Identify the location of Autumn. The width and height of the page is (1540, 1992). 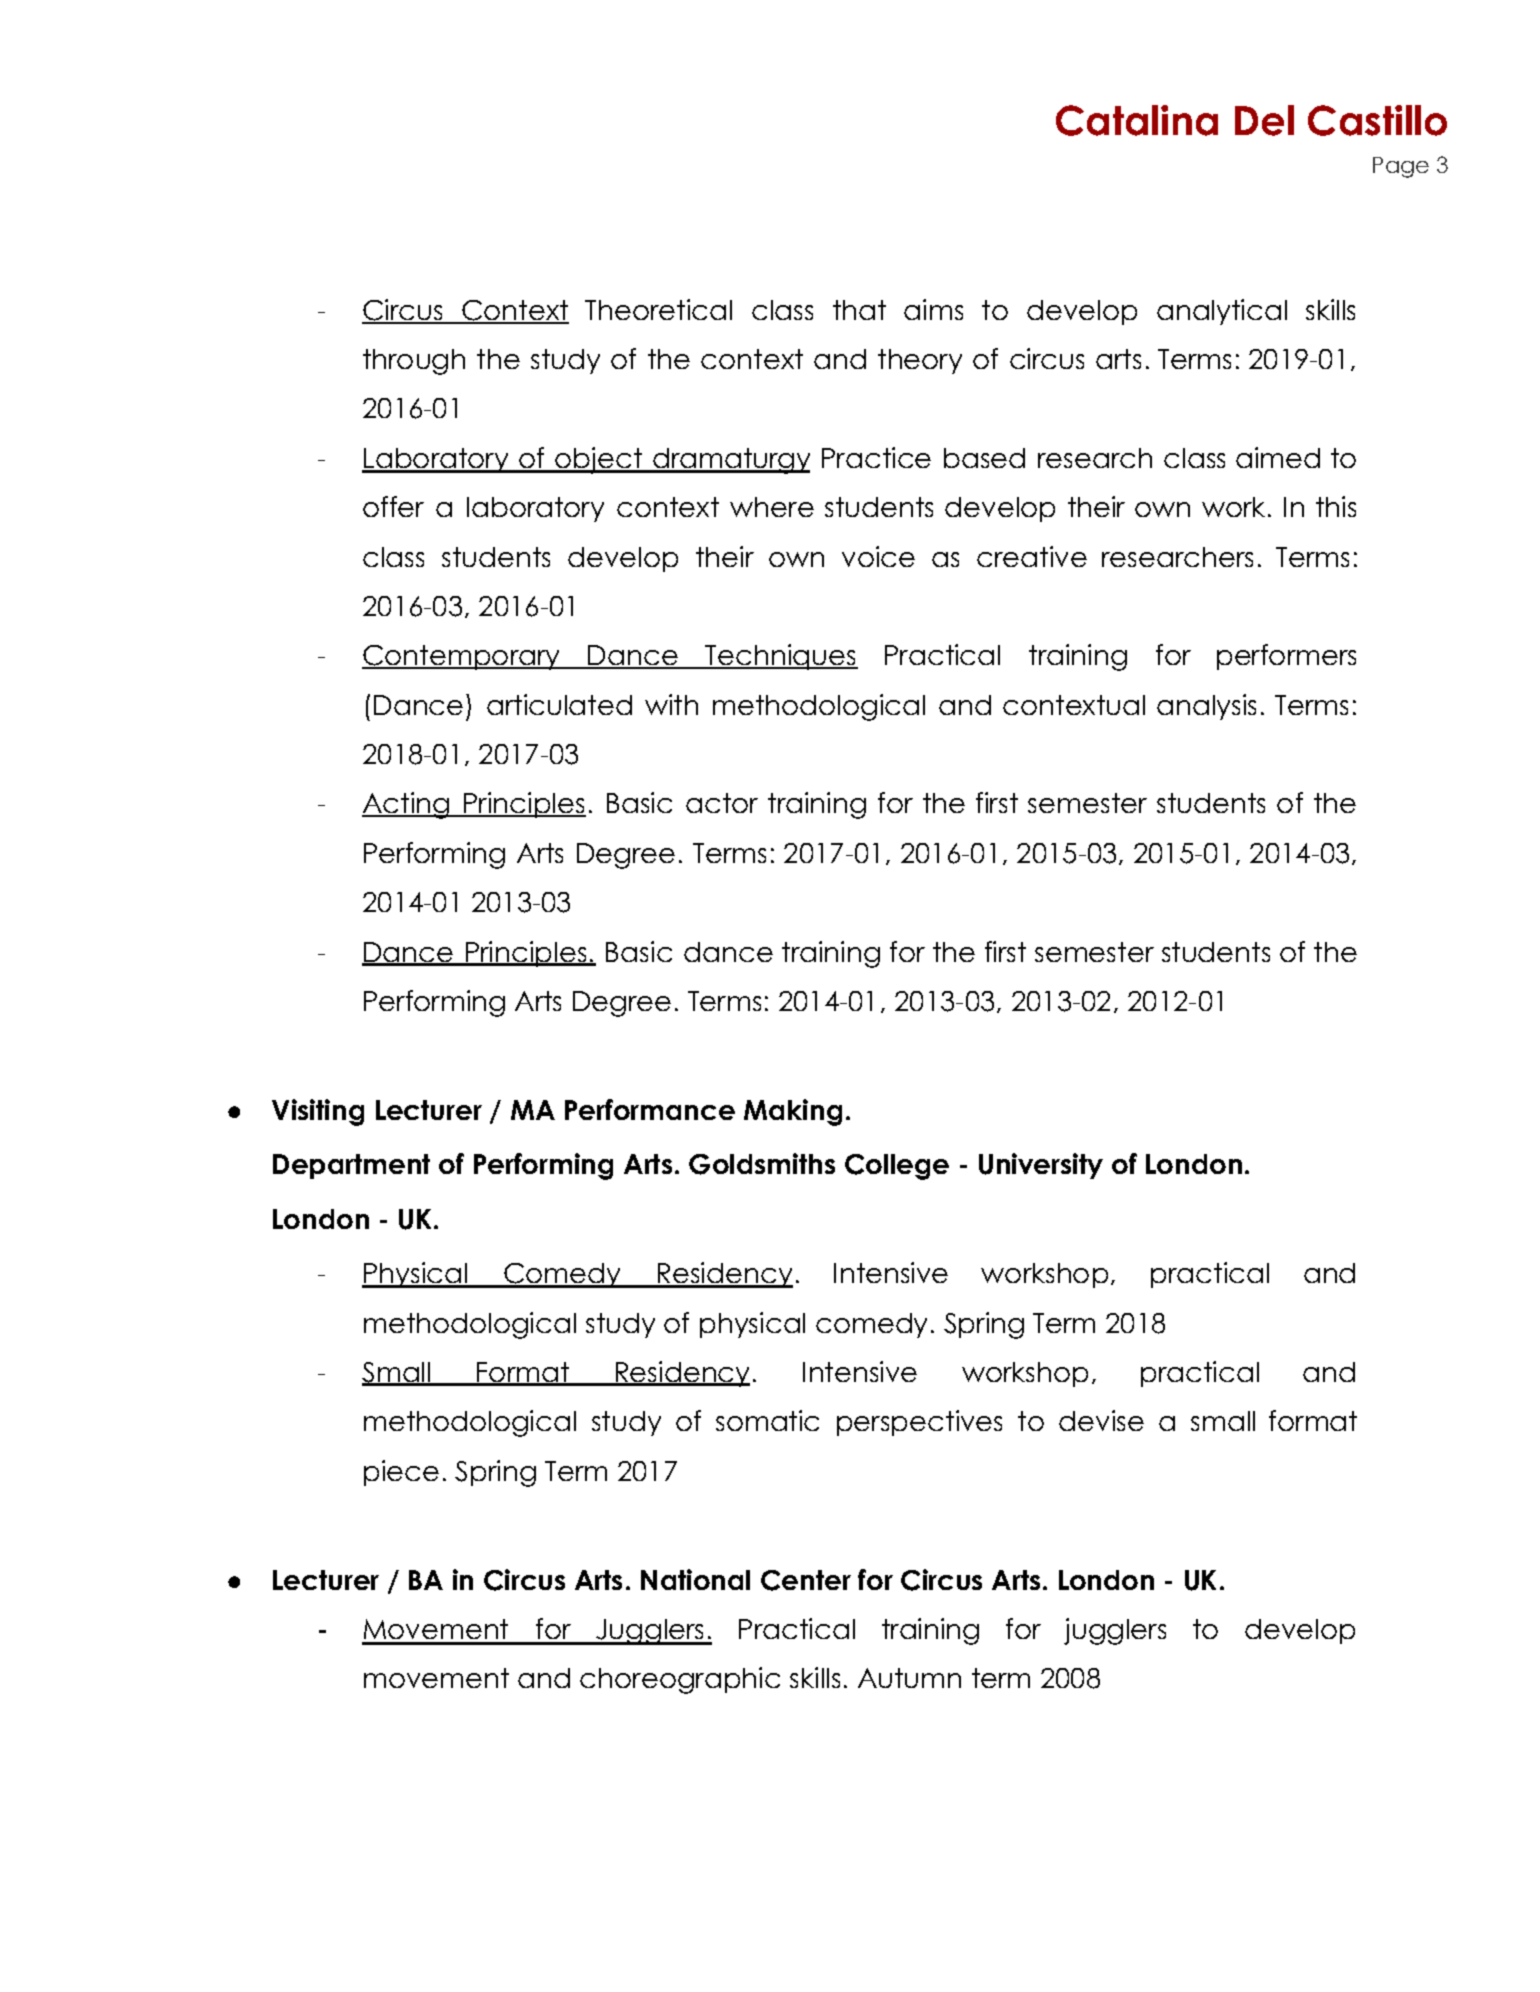
(909, 1678).
